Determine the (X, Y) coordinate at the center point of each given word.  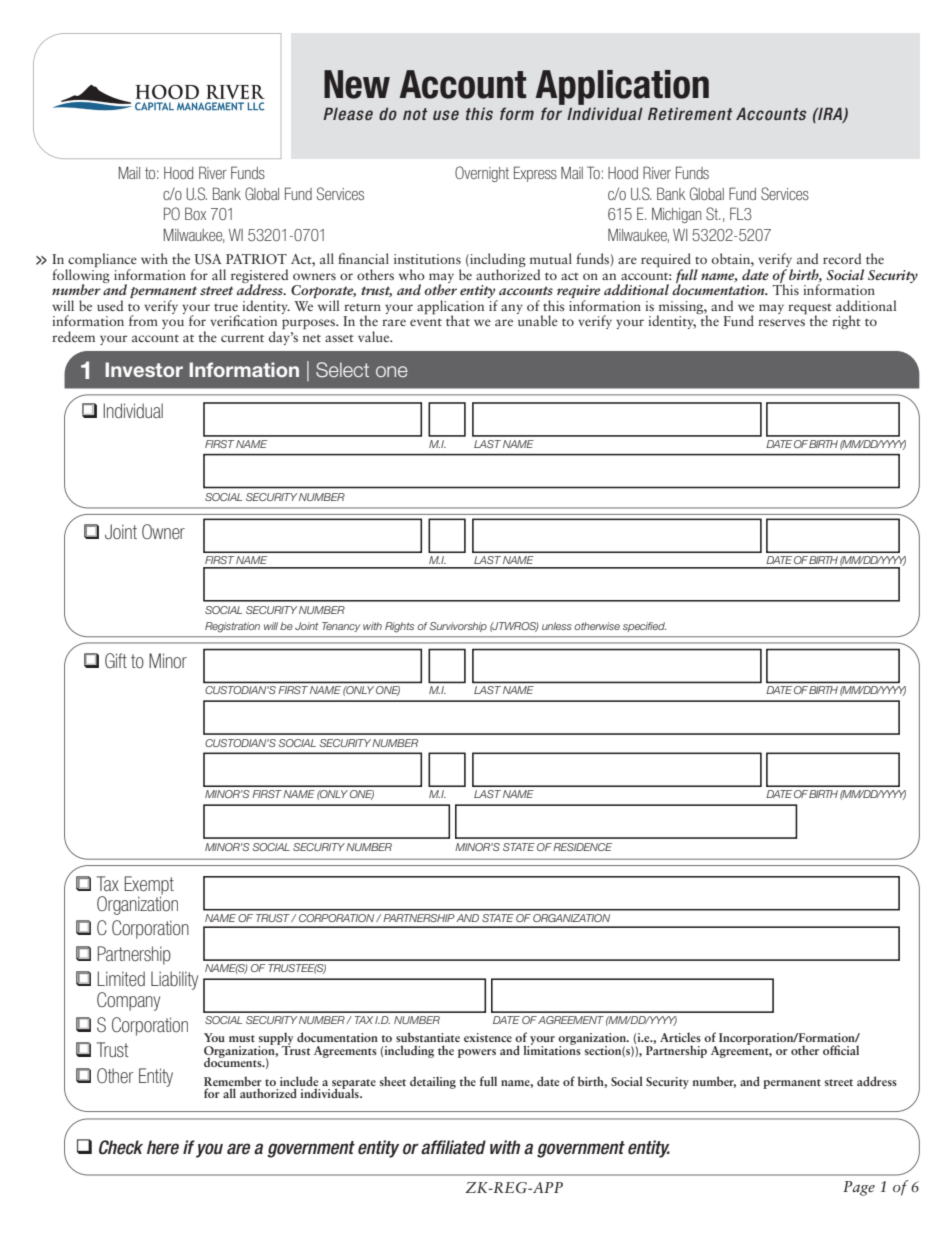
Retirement (690, 113)
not (415, 114)
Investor (144, 369)
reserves (781, 322)
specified (644, 627)
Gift (116, 660)
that (458, 320)
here (163, 1147)
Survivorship (458, 627)
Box (195, 213)
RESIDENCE (582, 847)
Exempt (149, 886)
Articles (680, 1037)
